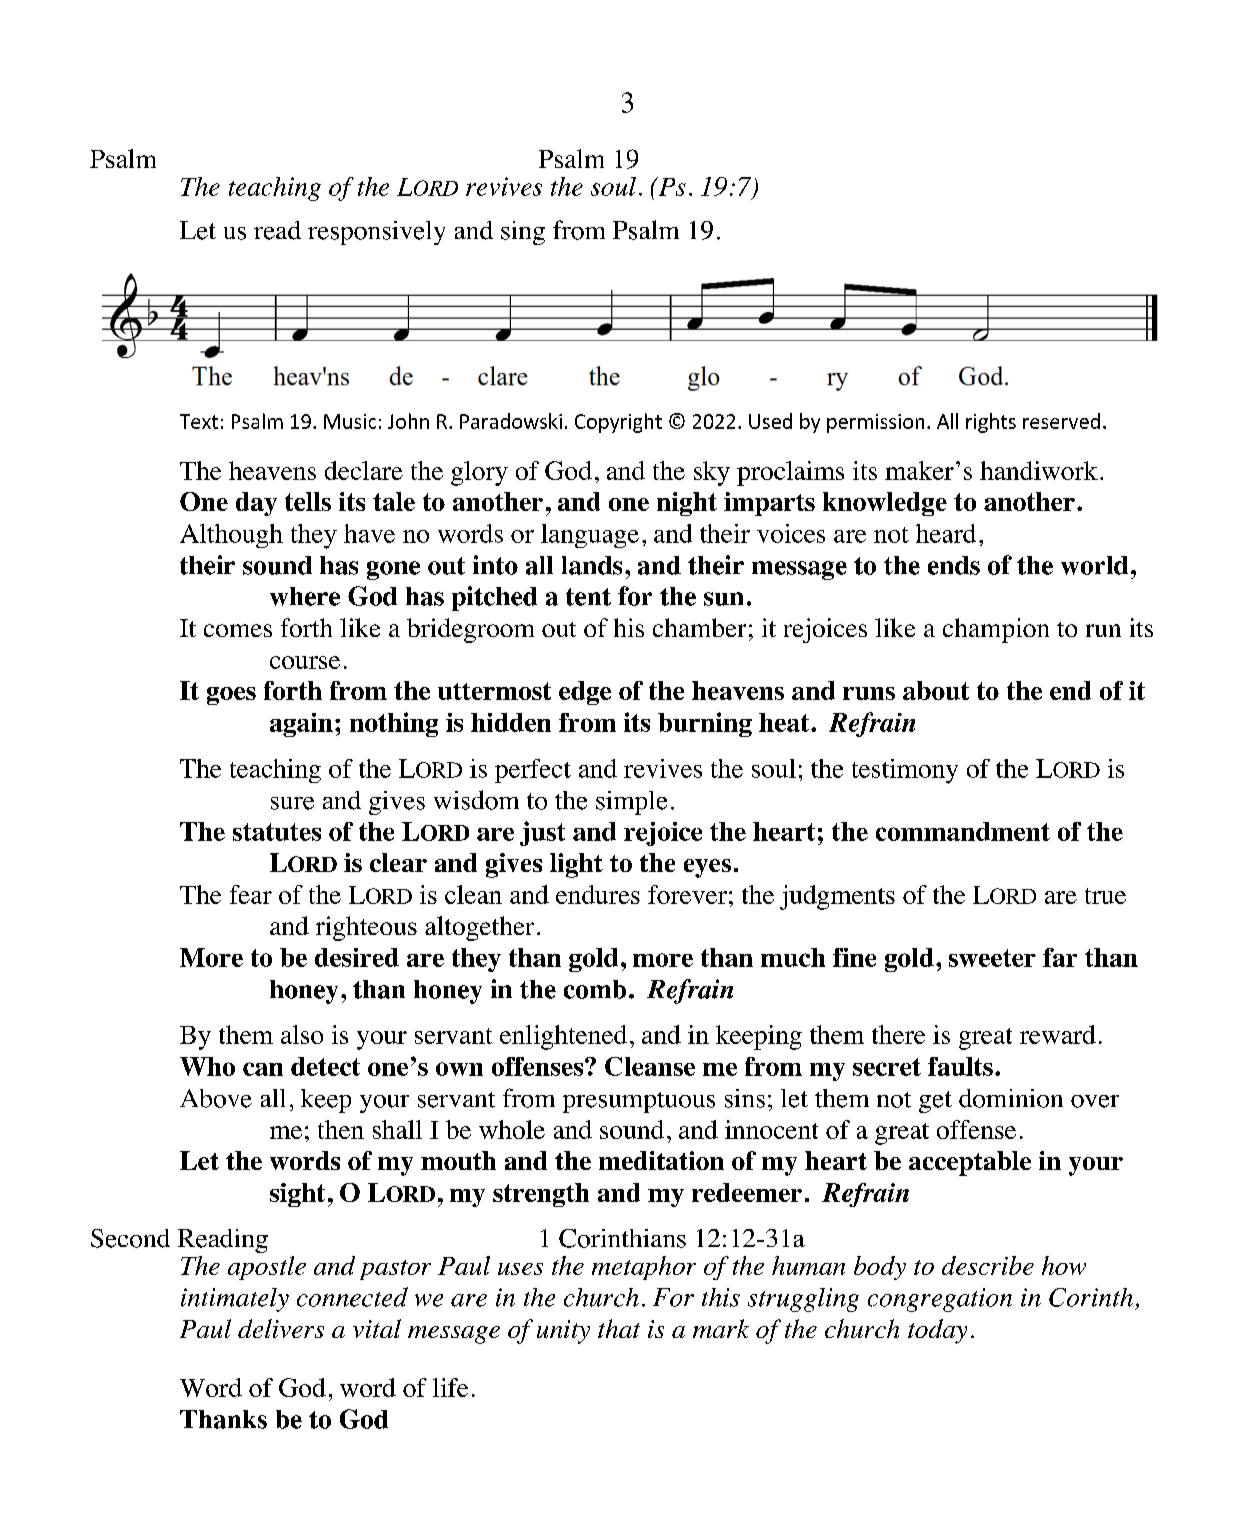 Image resolution: width=1256 pixels, height=1518 pixels. What do you see at coordinates (595, 989) in the screenshot?
I see `comb` at bounding box center [595, 989].
